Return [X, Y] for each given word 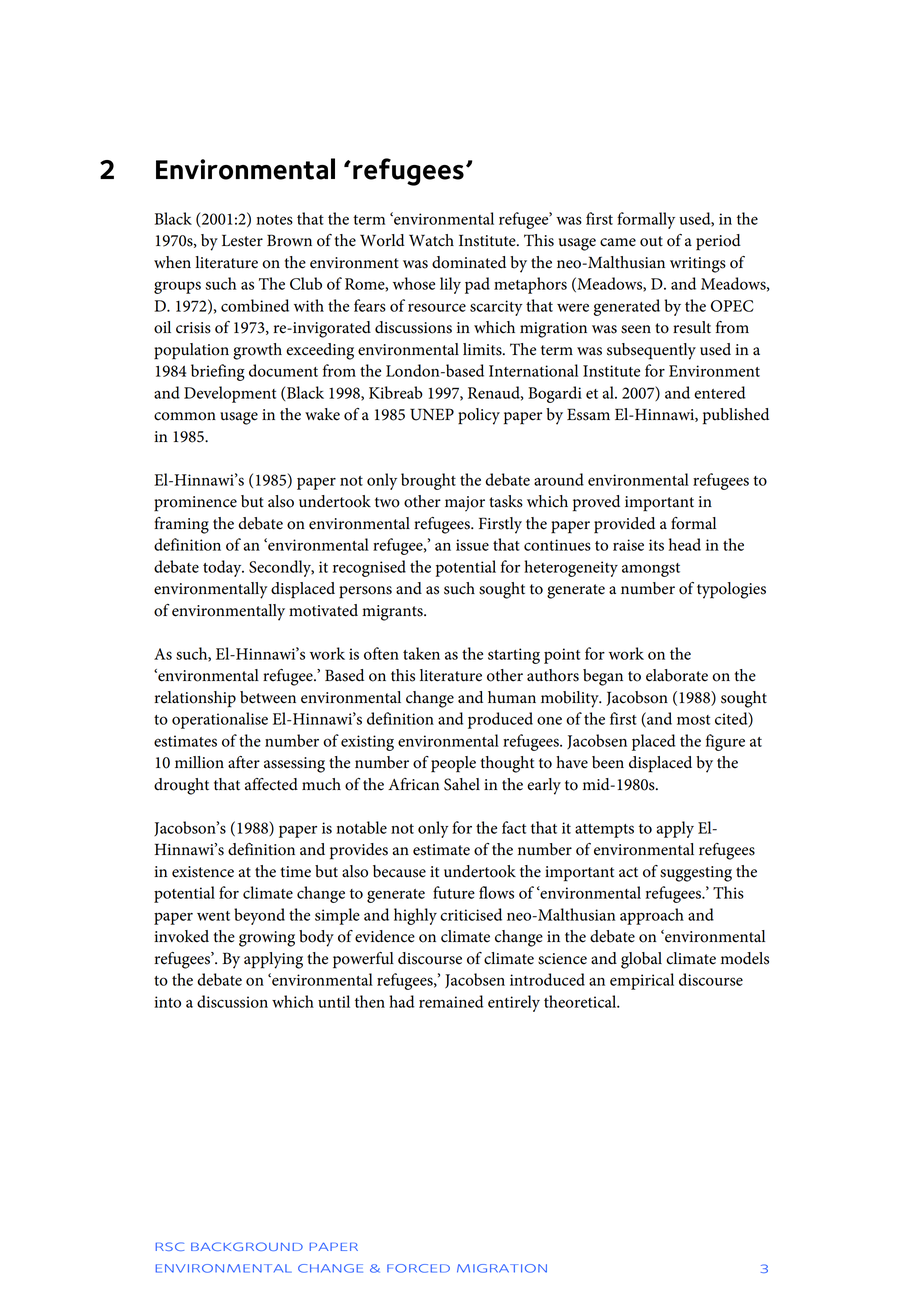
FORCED [418, 1268]
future [454, 892]
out [651, 241]
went [213, 916]
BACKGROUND [247, 1246]
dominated [469, 262]
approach [652, 916]
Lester [242, 240]
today [223, 568]
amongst [651, 570]
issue [472, 545]
